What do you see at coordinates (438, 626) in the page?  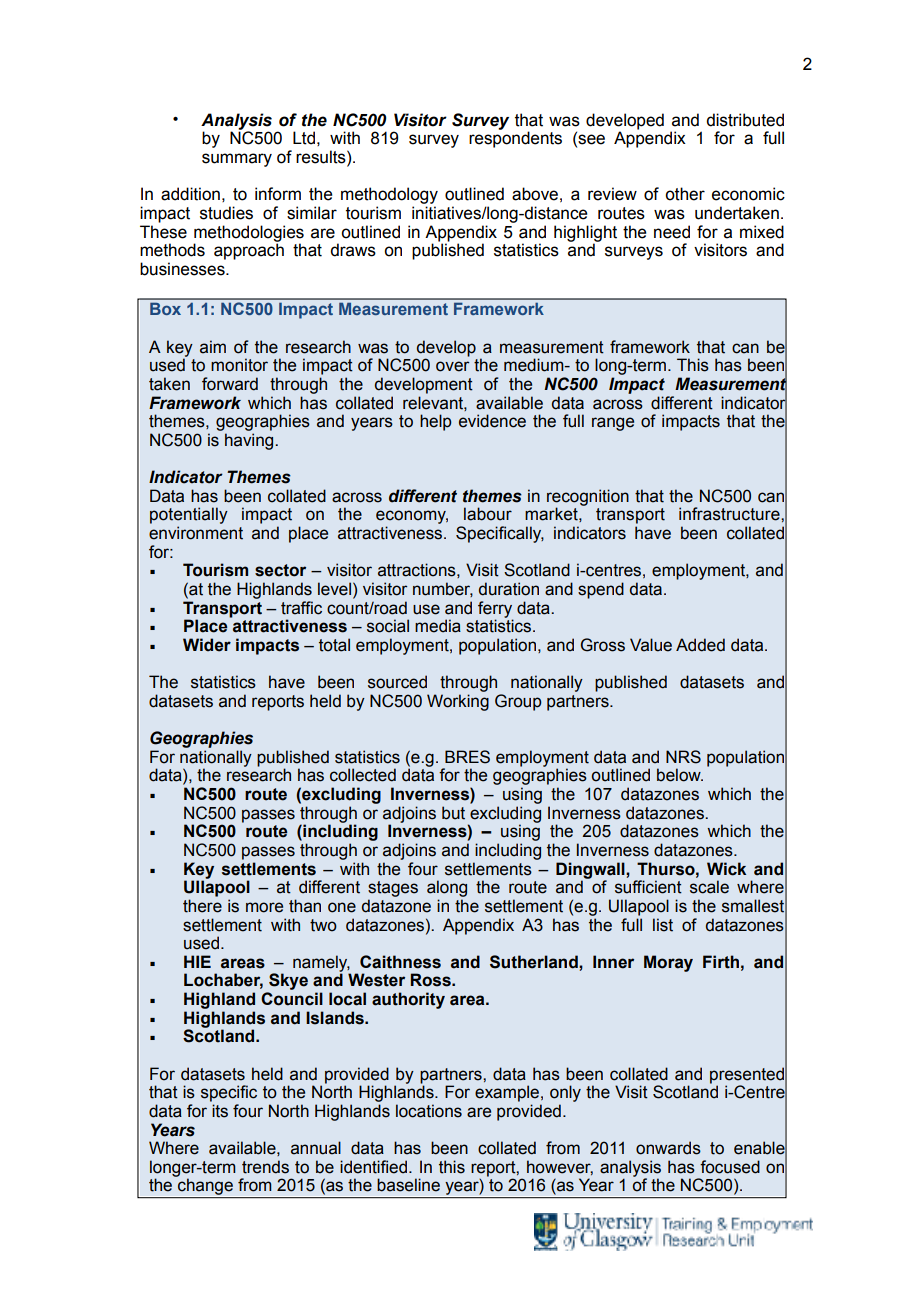 I see `media` at bounding box center [438, 626].
